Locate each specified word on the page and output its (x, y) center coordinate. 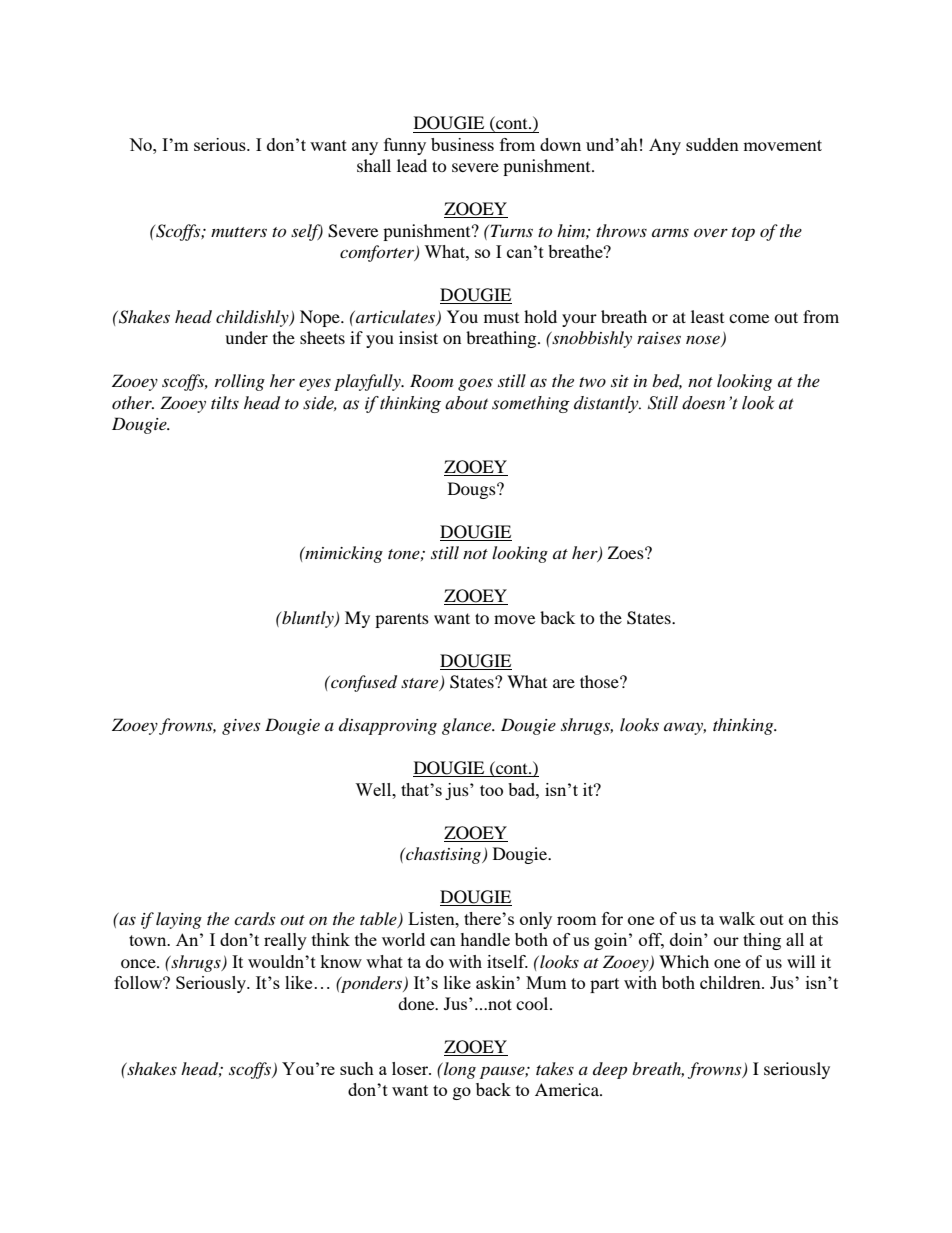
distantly (607, 404)
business (462, 144)
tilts (225, 402)
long (459, 1070)
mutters (239, 232)
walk (737, 918)
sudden (712, 144)
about (466, 403)
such (357, 1068)
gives (241, 727)
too (491, 790)
